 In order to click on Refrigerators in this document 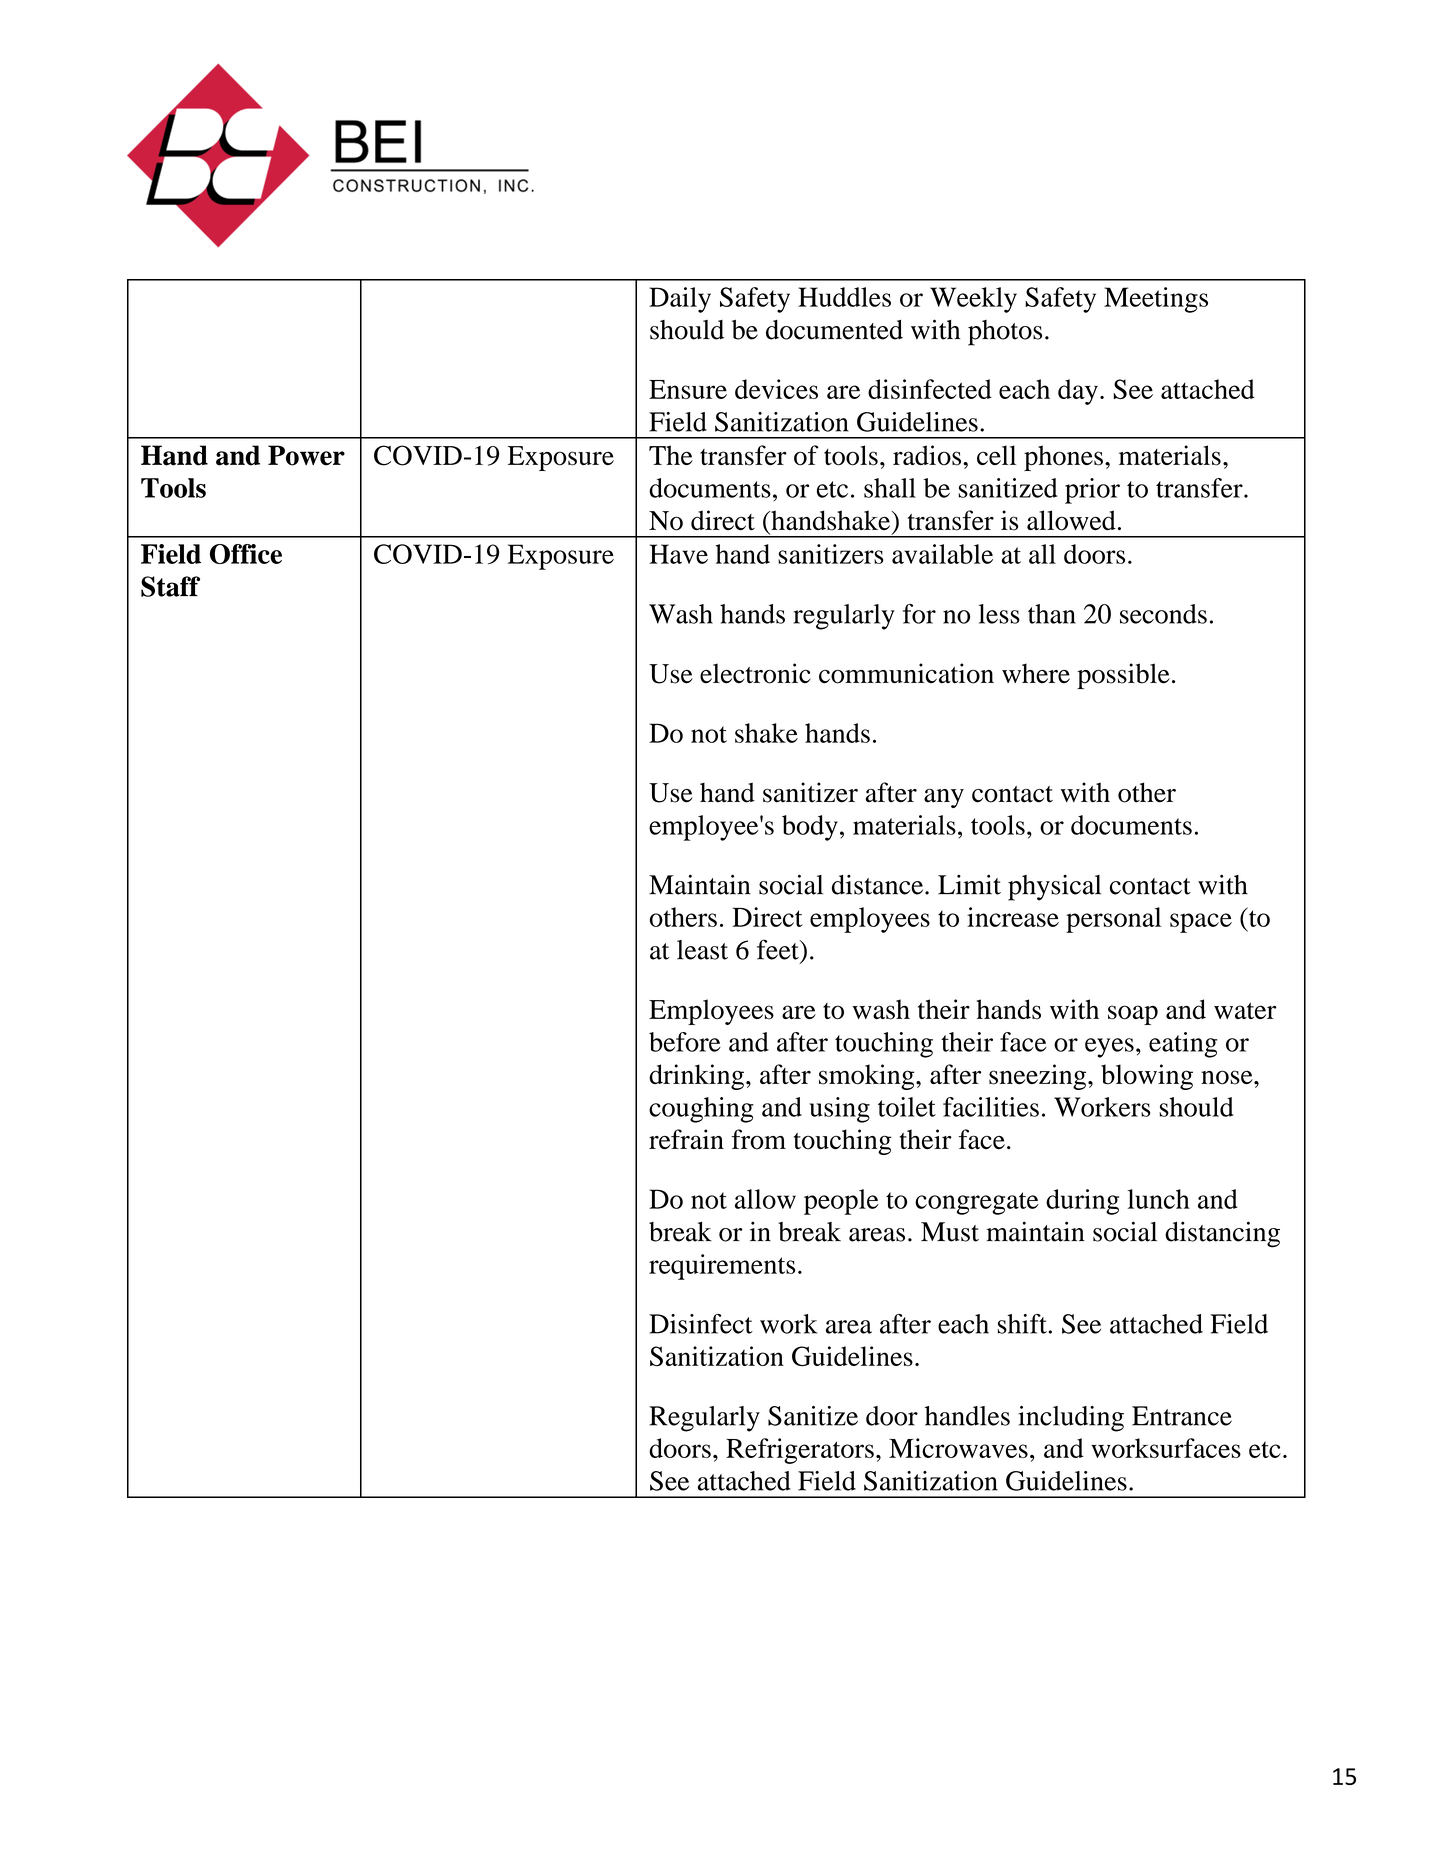, I will do `click(800, 1451)`.
